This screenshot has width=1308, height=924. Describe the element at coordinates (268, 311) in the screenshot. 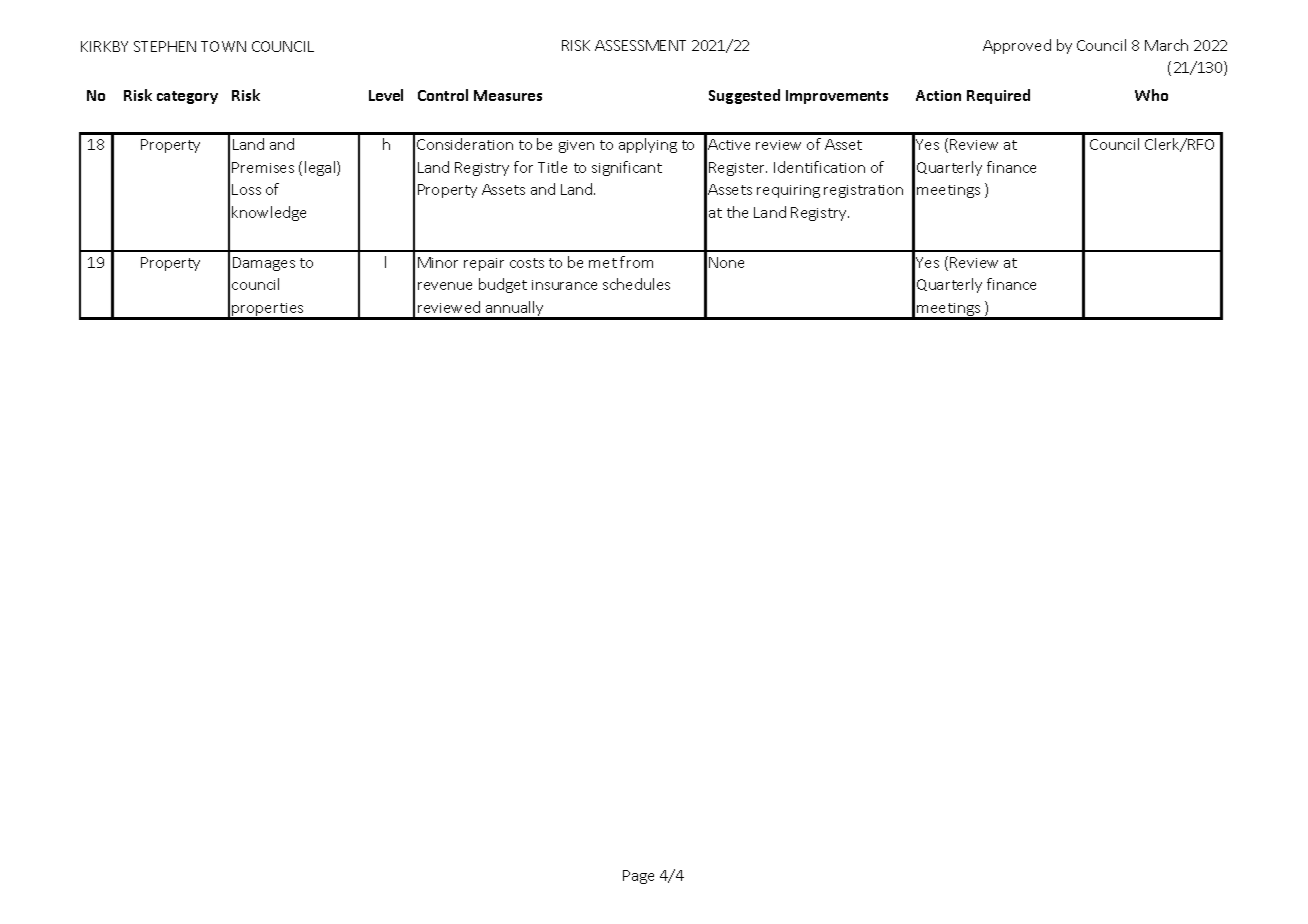

I see `properties` at that location.
